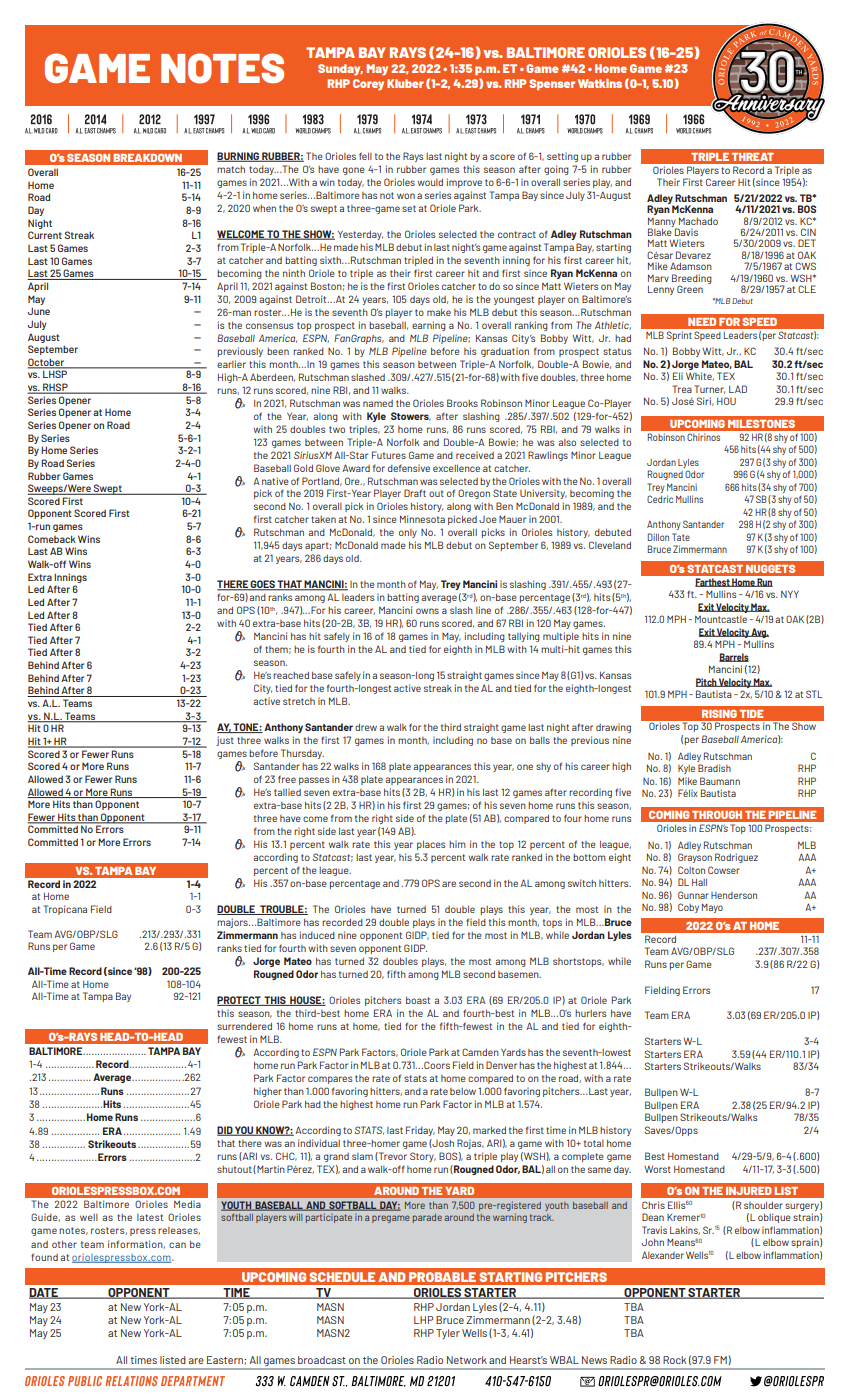 This screenshot has height=1400, width=849. What do you see at coordinates (368, 85) in the screenshot?
I see `Corey` at bounding box center [368, 85].
